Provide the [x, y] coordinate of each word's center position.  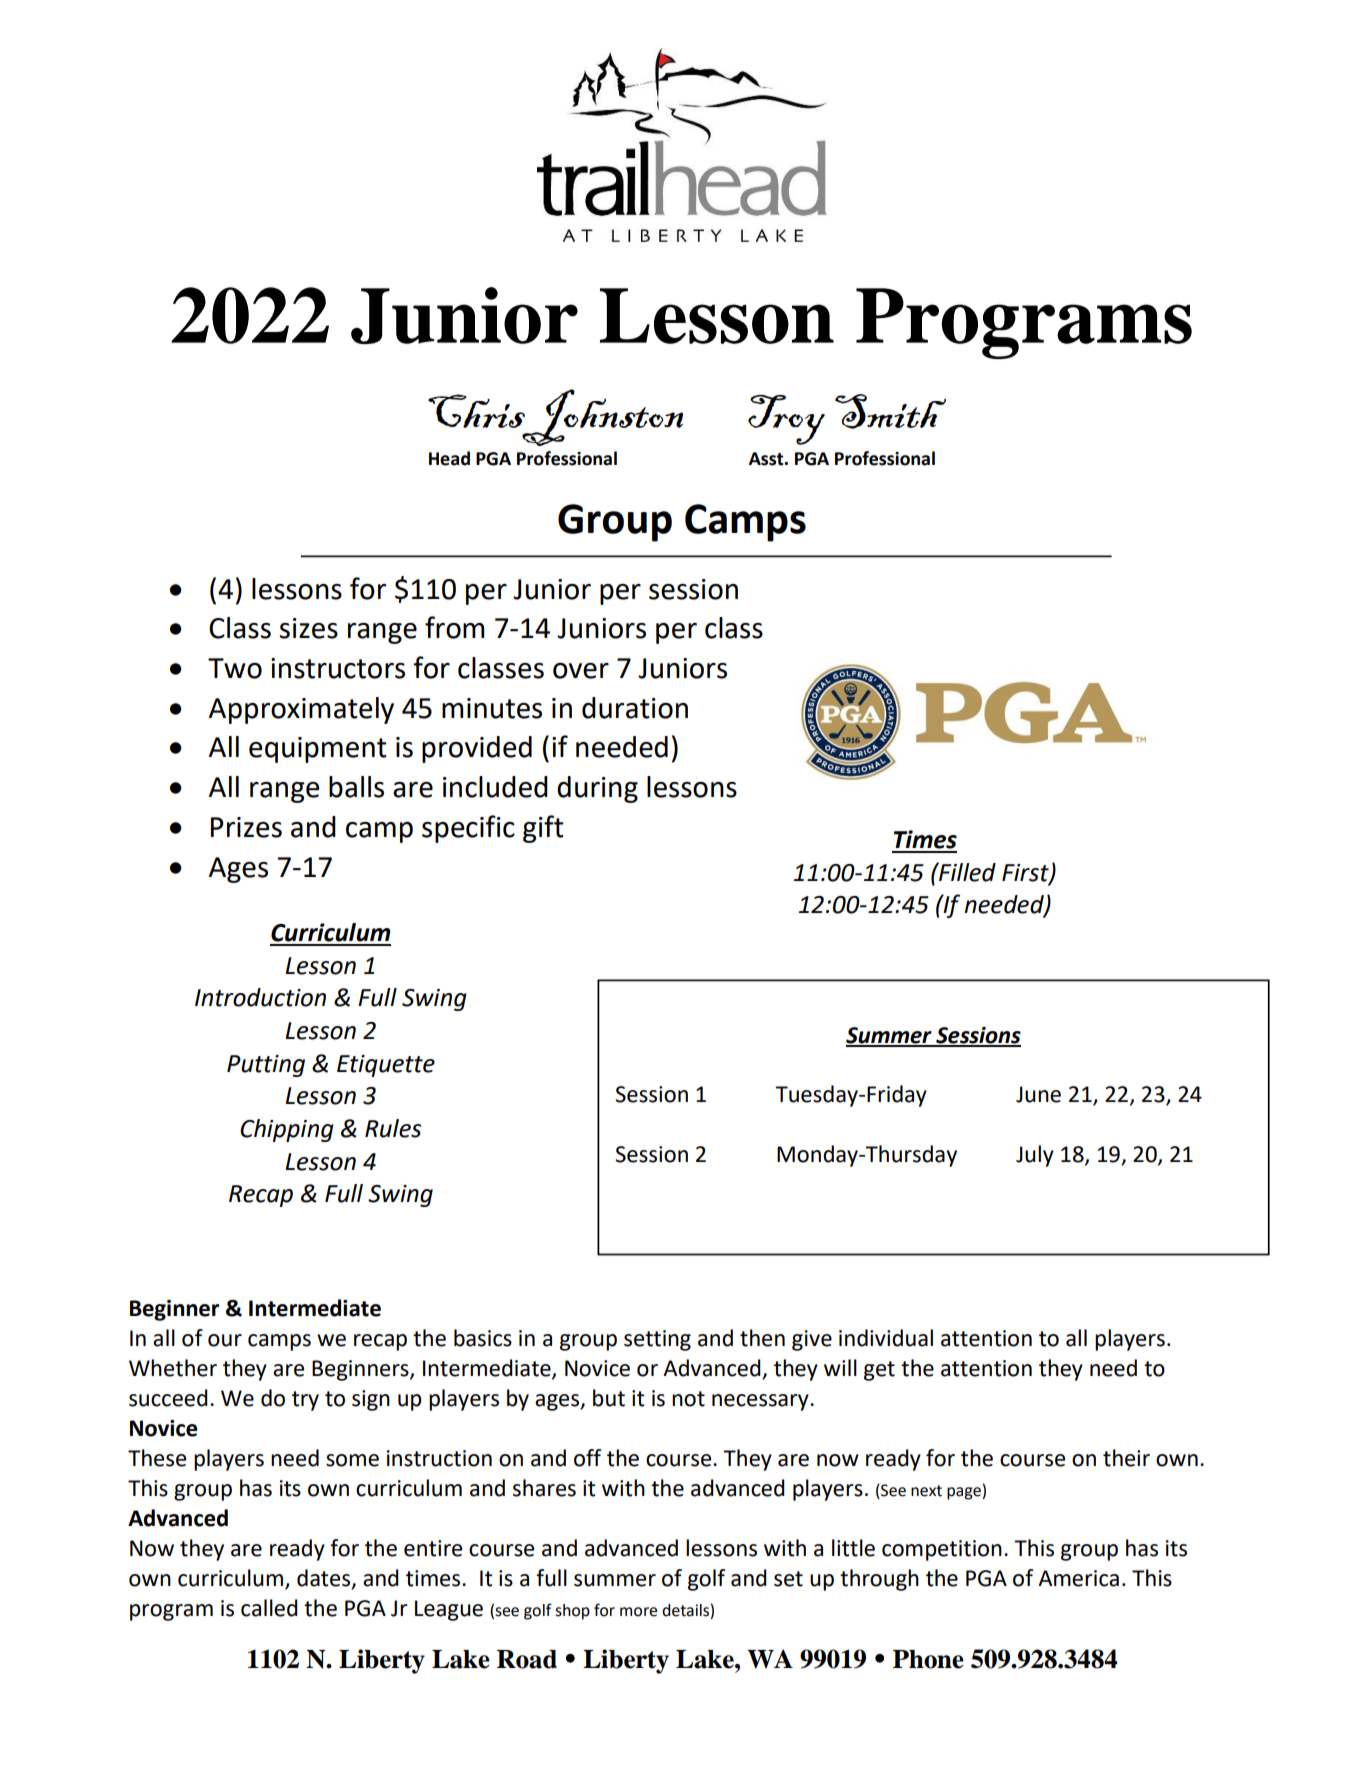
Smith [890, 411]
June [1038, 1094]
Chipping [287, 1130]
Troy [786, 420]
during [597, 789]
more [638, 1612]
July [1035, 1156]
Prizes [246, 827]
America [1078, 1578]
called [269, 1608]
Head [449, 458]
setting [657, 1340]
